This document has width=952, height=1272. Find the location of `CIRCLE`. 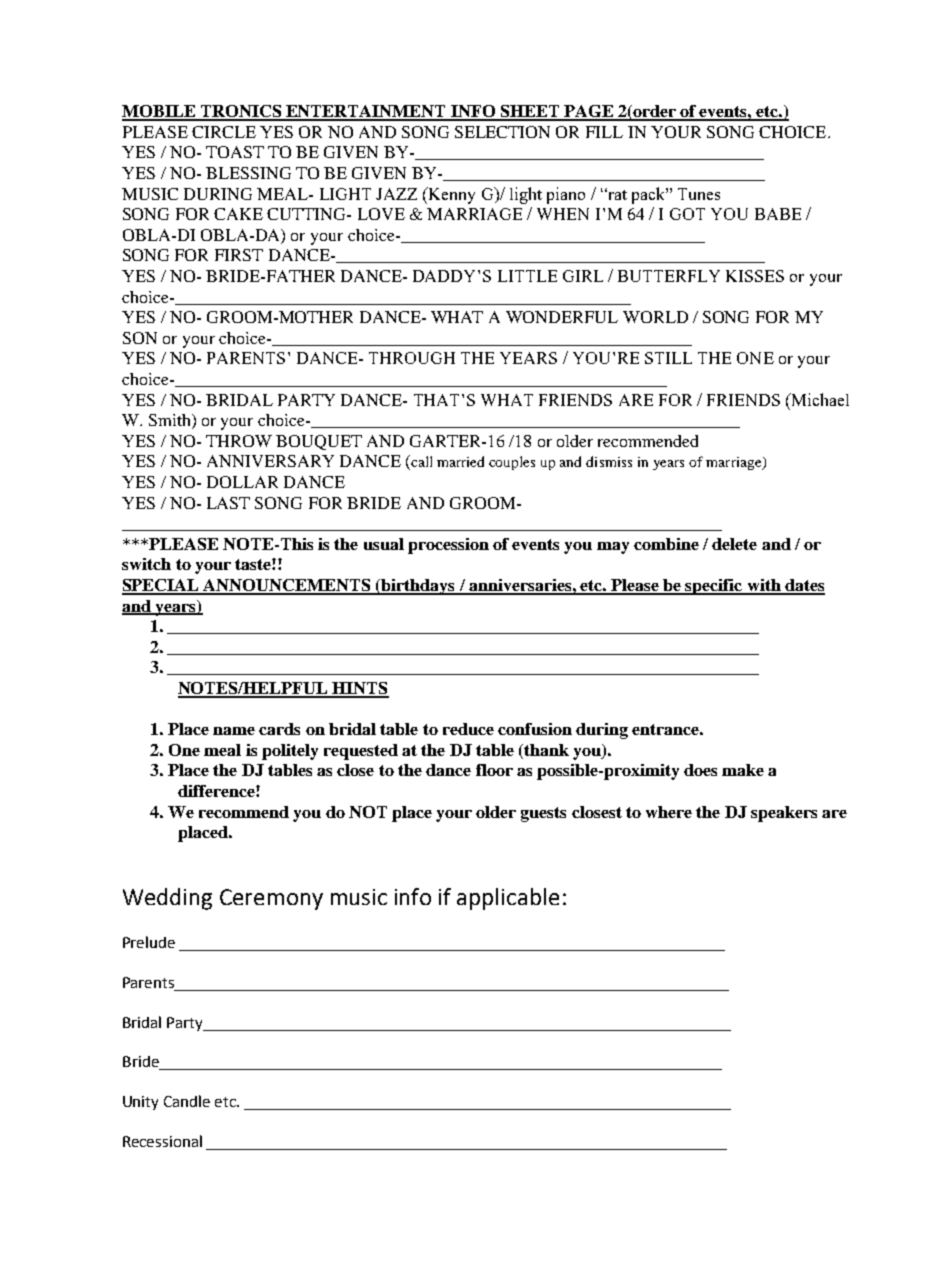

CIRCLE is located at coordinates (224, 132).
